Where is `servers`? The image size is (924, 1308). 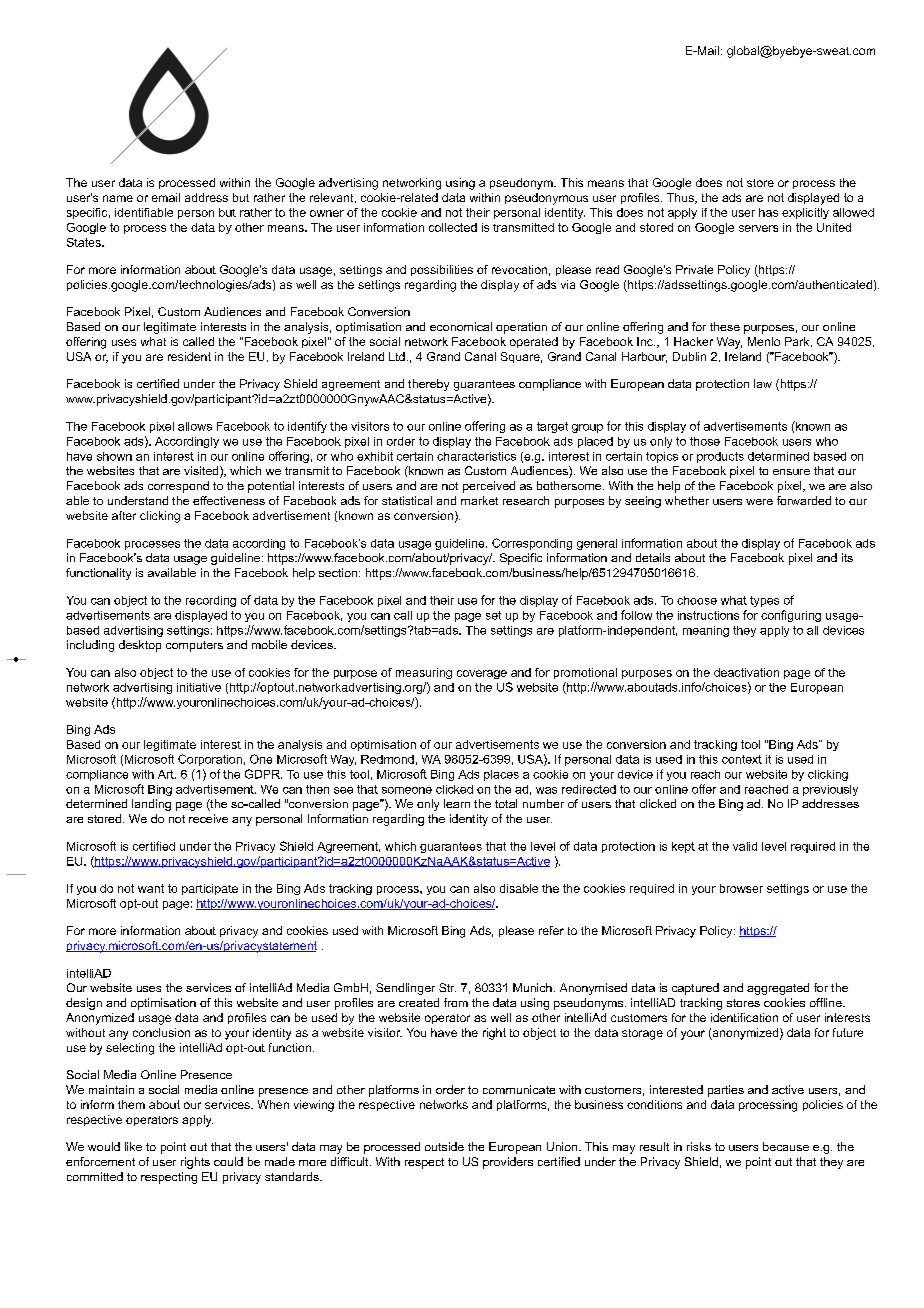 servers is located at coordinates (758, 228).
